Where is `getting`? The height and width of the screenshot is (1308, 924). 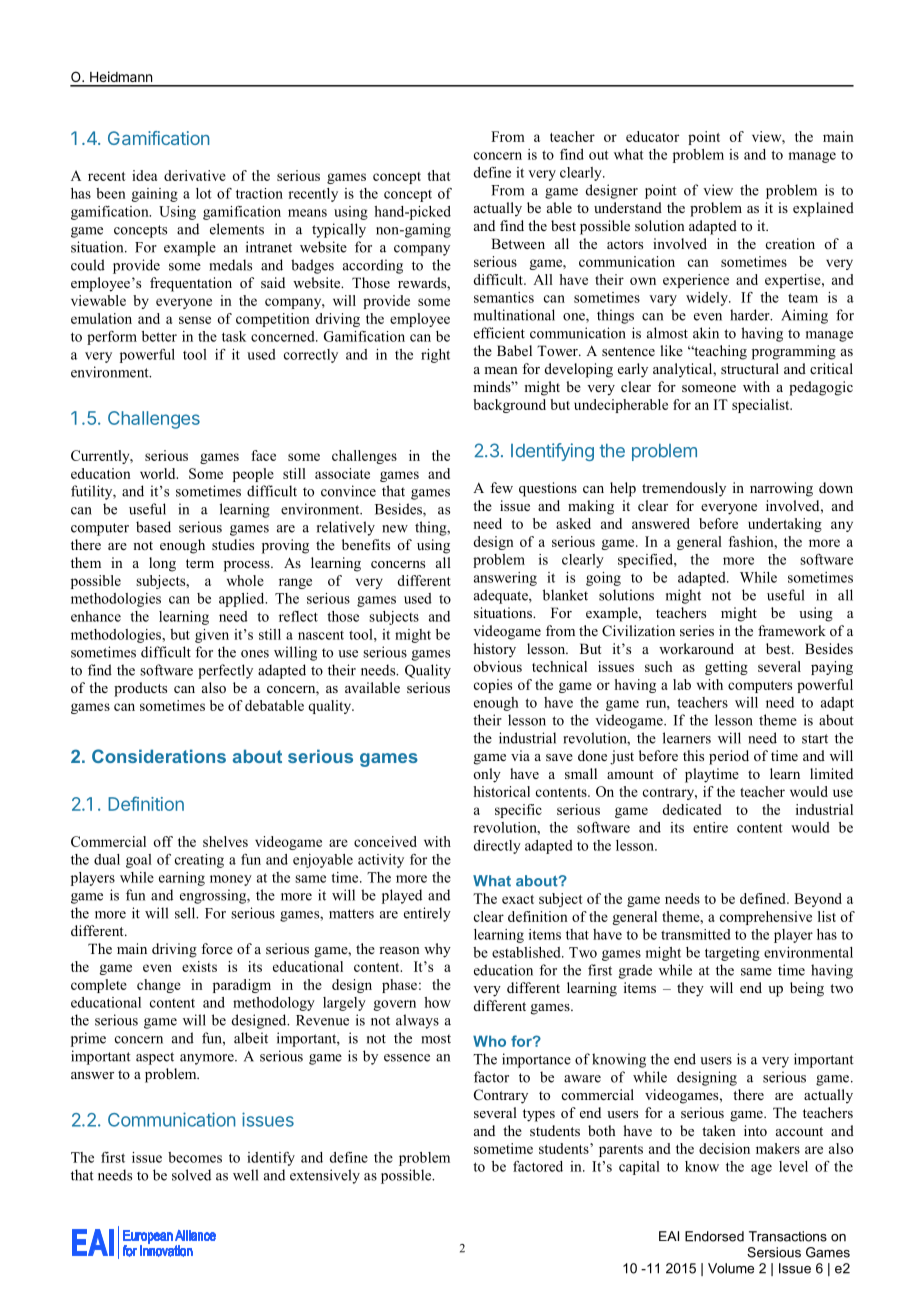
getting is located at coordinates (726, 668).
